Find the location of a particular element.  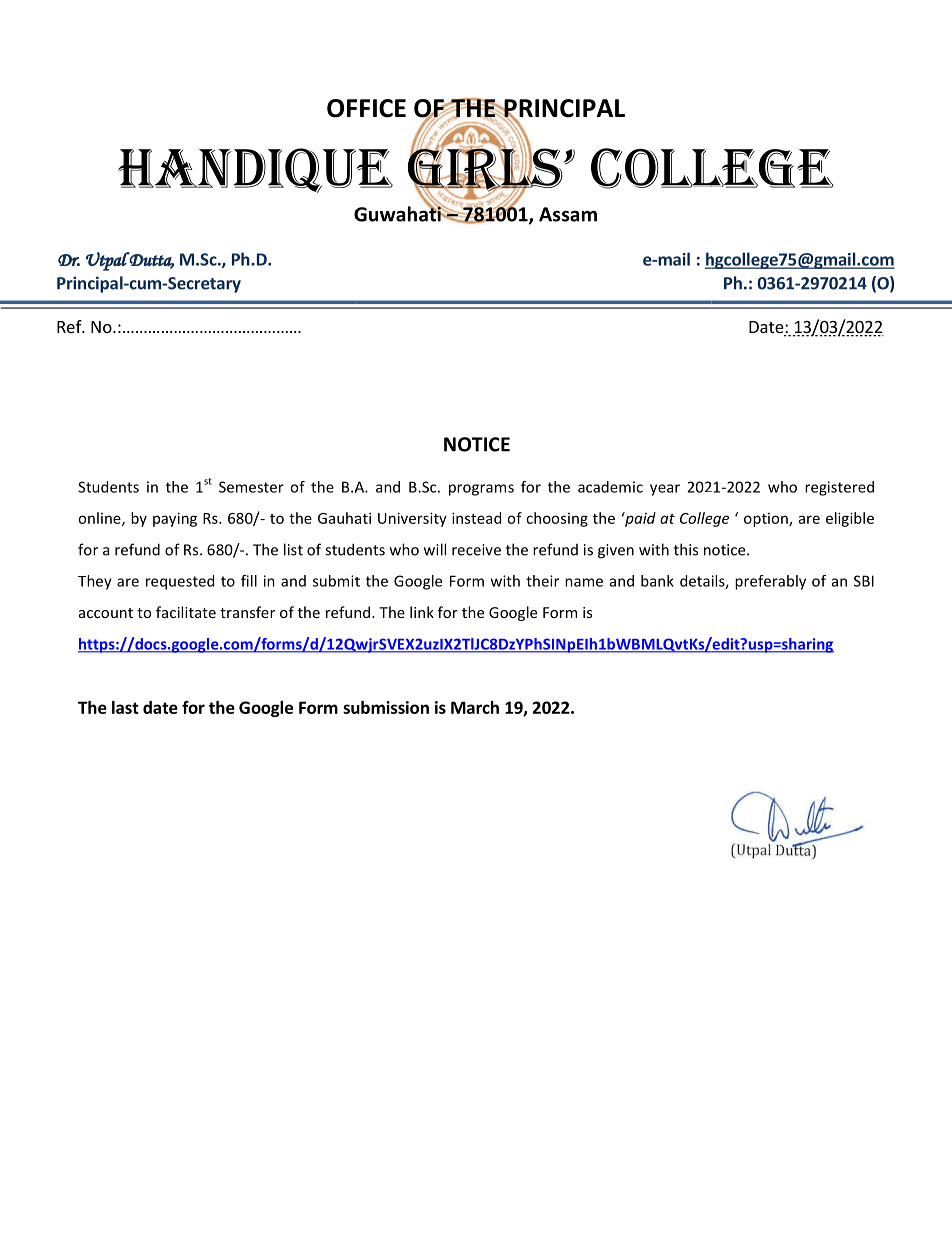

Assam is located at coordinates (568, 214).
